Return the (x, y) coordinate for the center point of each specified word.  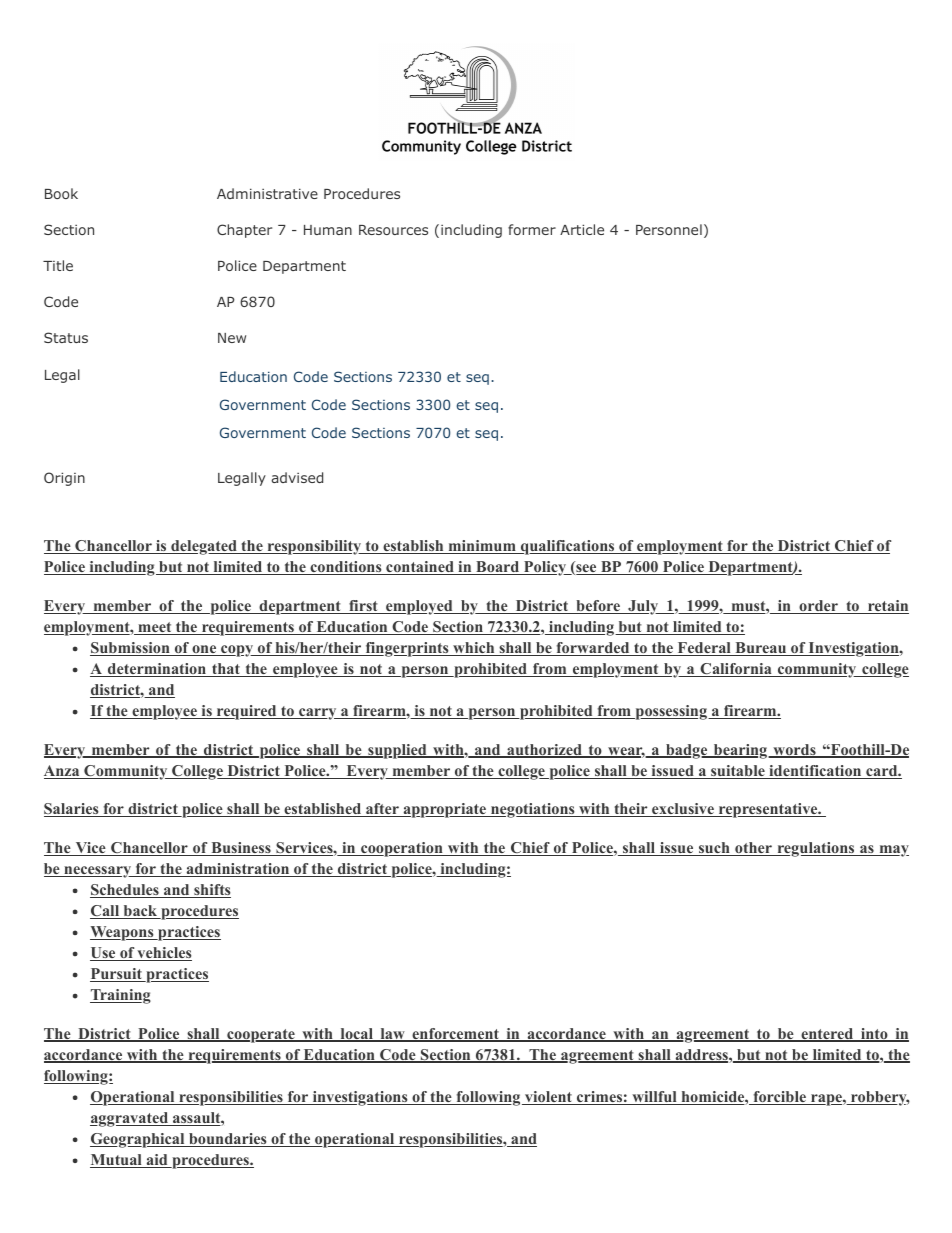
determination (157, 670)
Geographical (138, 1140)
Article (582, 229)
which (474, 649)
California (736, 670)
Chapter (244, 231)
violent (548, 1098)
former (532, 229)
